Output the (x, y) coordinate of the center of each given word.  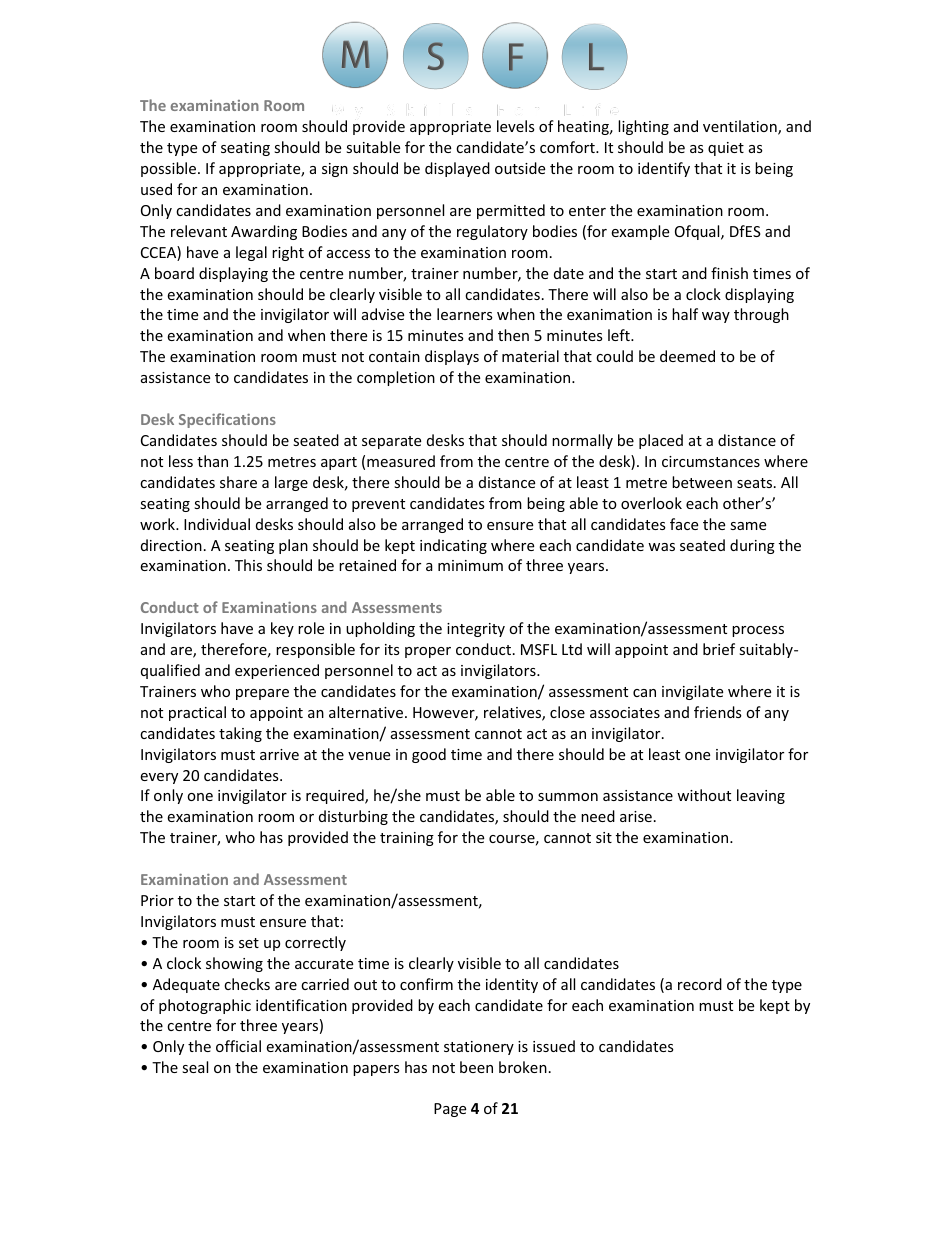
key (282, 629)
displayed (457, 169)
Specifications (227, 420)
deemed (687, 356)
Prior (157, 900)
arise (636, 816)
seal (195, 1067)
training (407, 839)
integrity (476, 630)
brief (719, 649)
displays (452, 357)
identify (664, 169)
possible (170, 169)
